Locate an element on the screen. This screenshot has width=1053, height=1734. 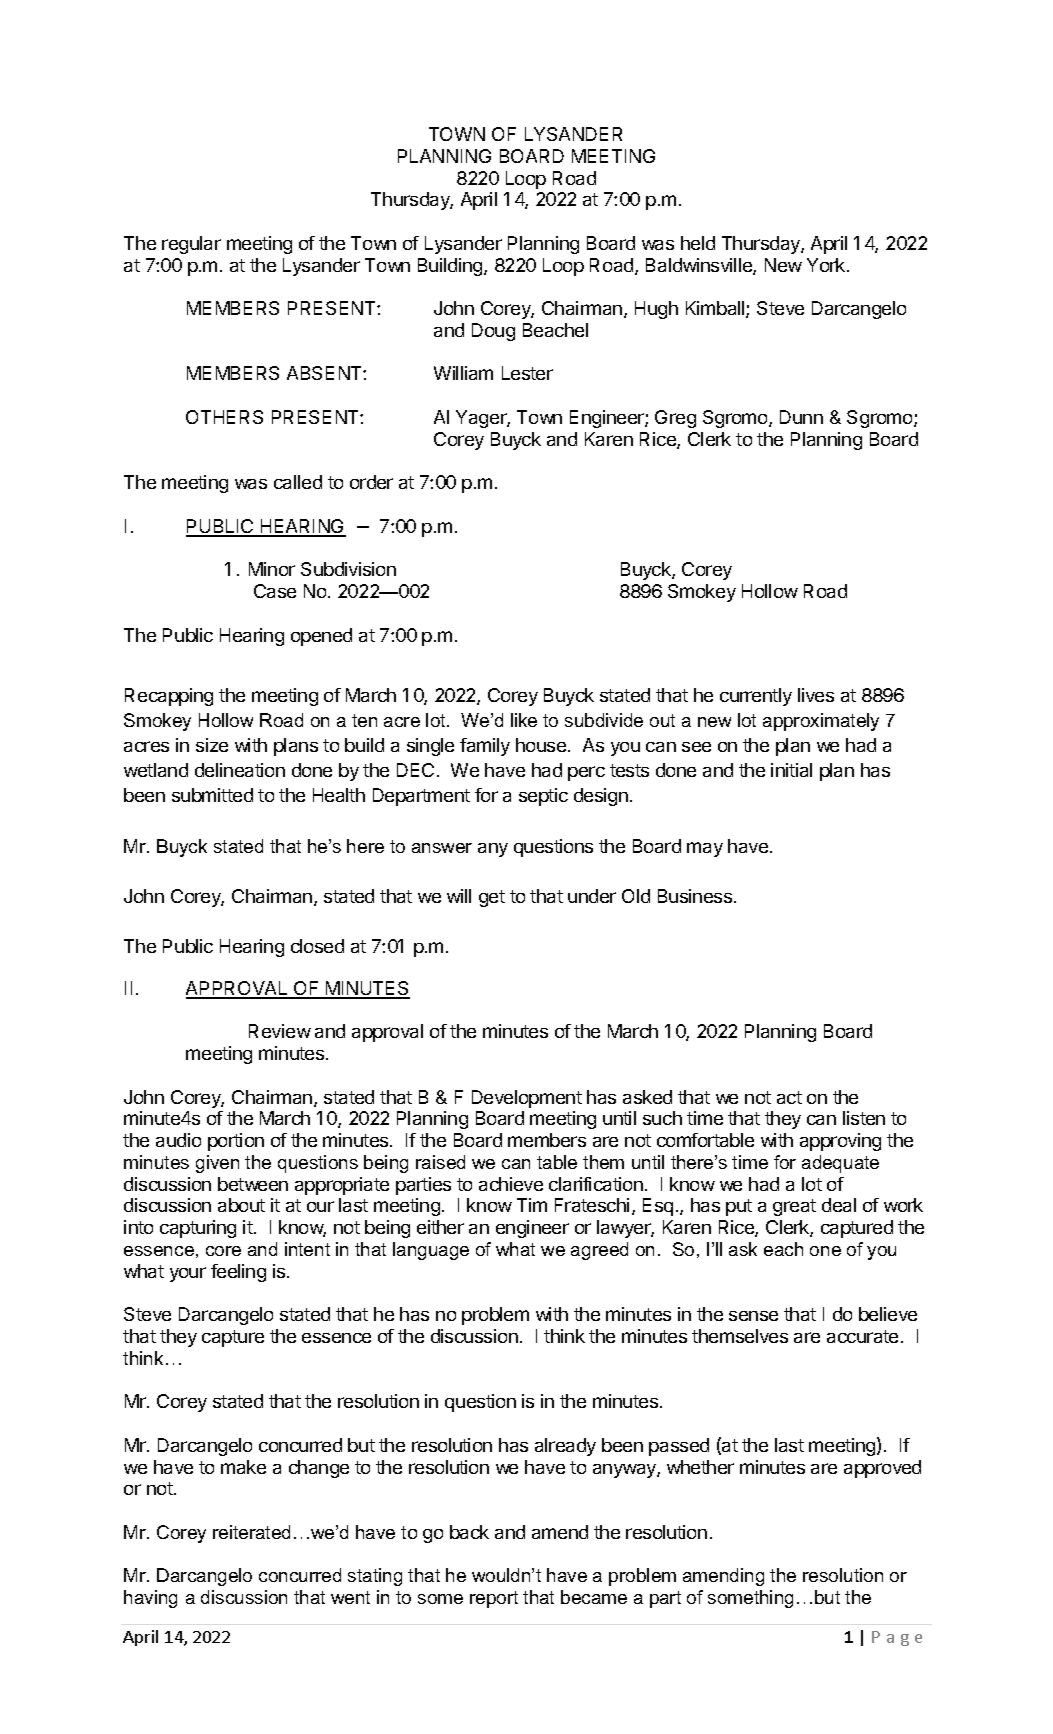
report is located at coordinates (494, 1599).
